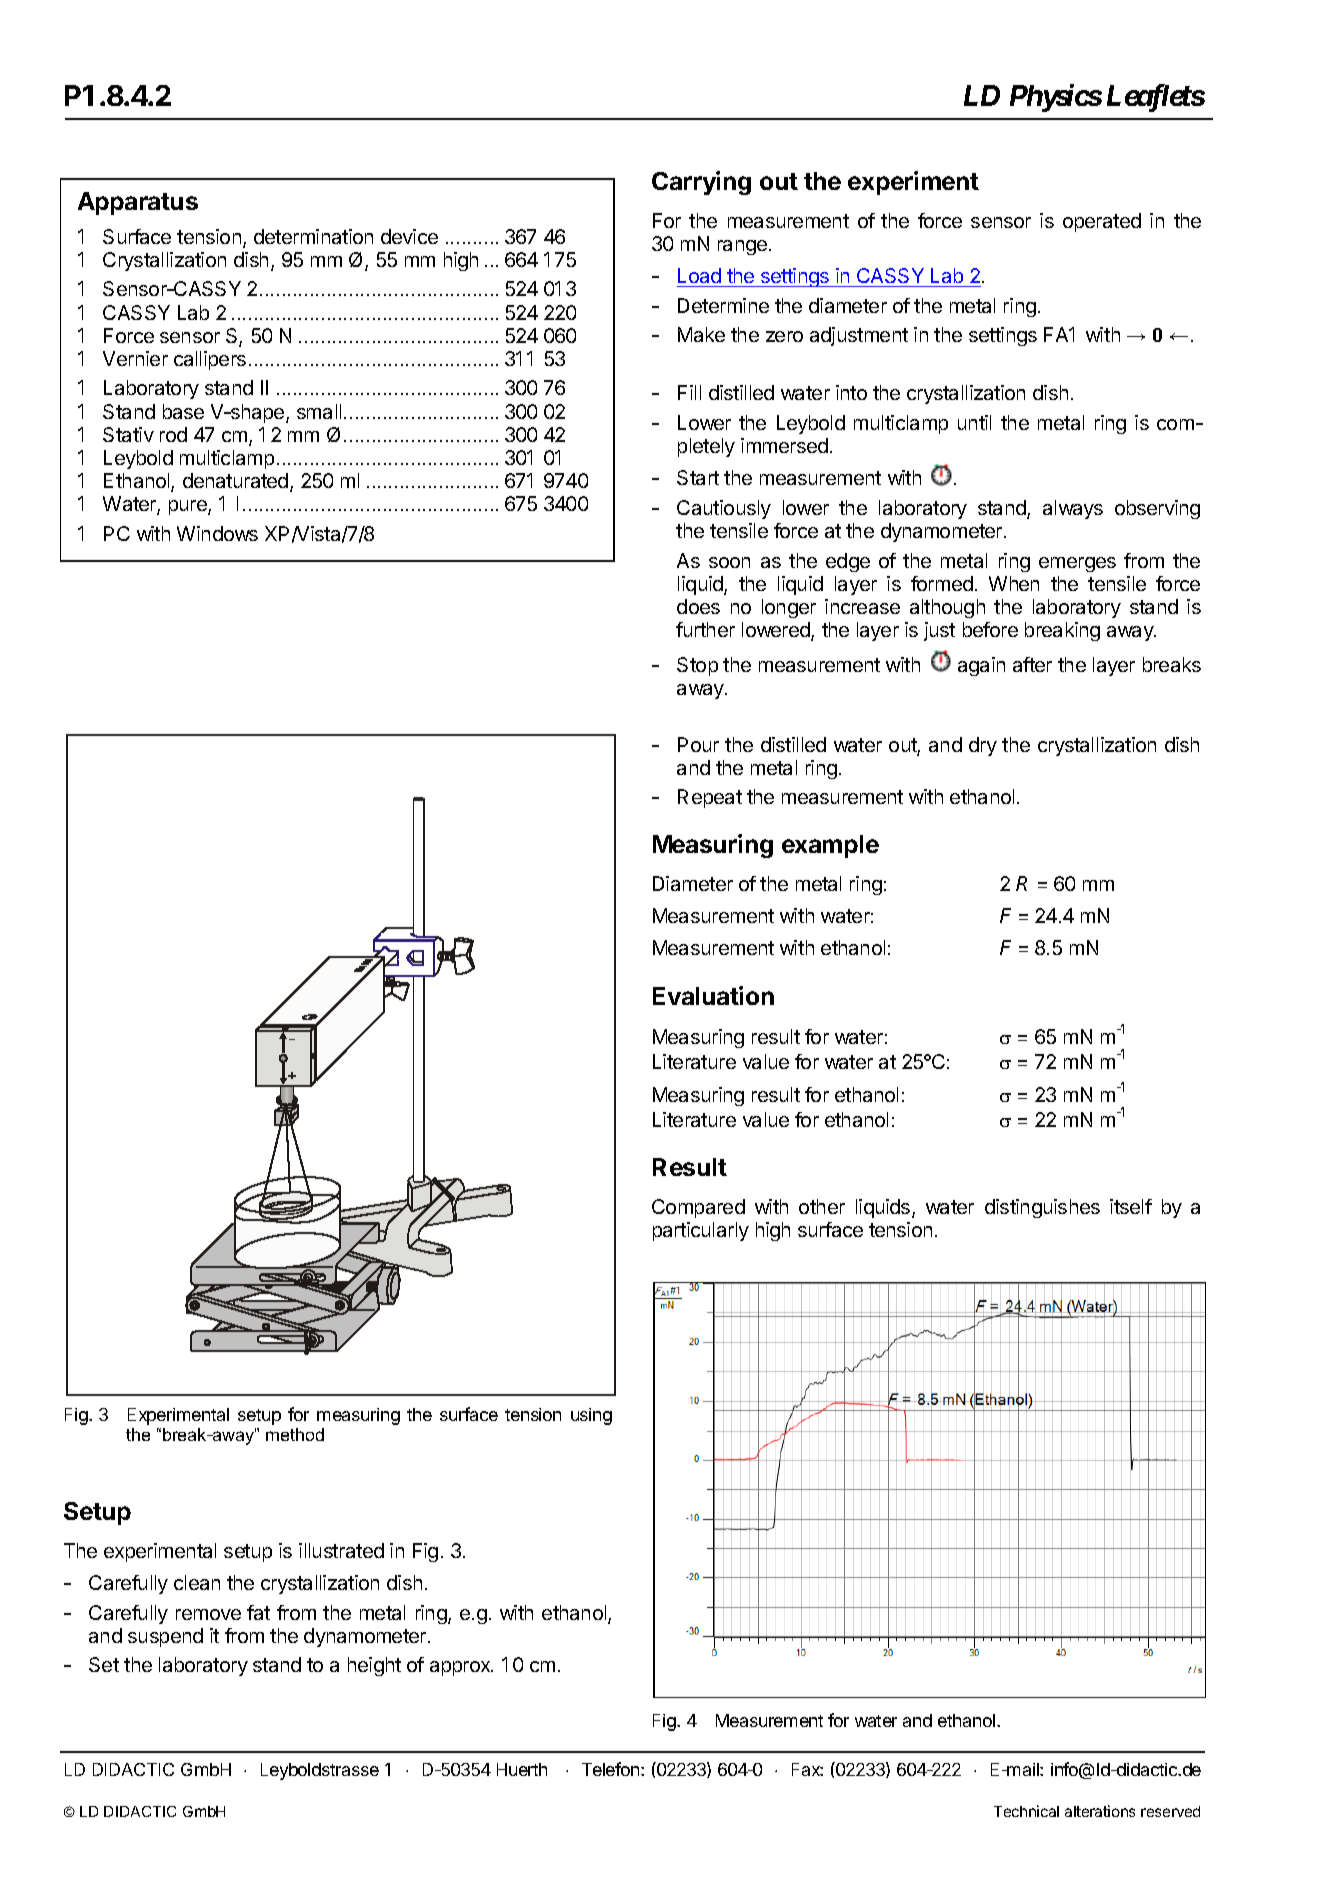 The width and height of the screenshot is (1328, 1879). I want to click on determination, so click(313, 236).
